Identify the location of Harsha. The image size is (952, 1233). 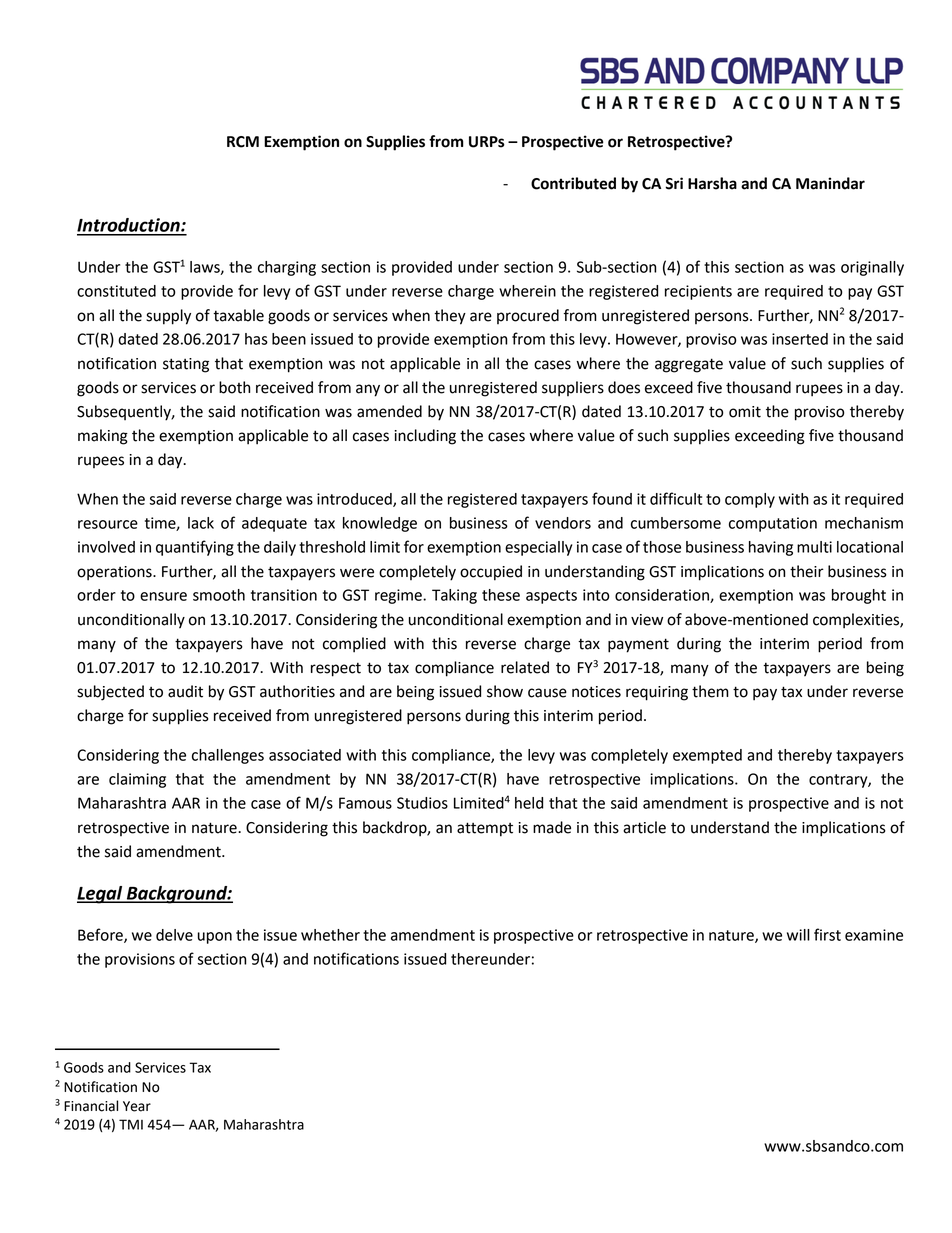
(712, 183).
